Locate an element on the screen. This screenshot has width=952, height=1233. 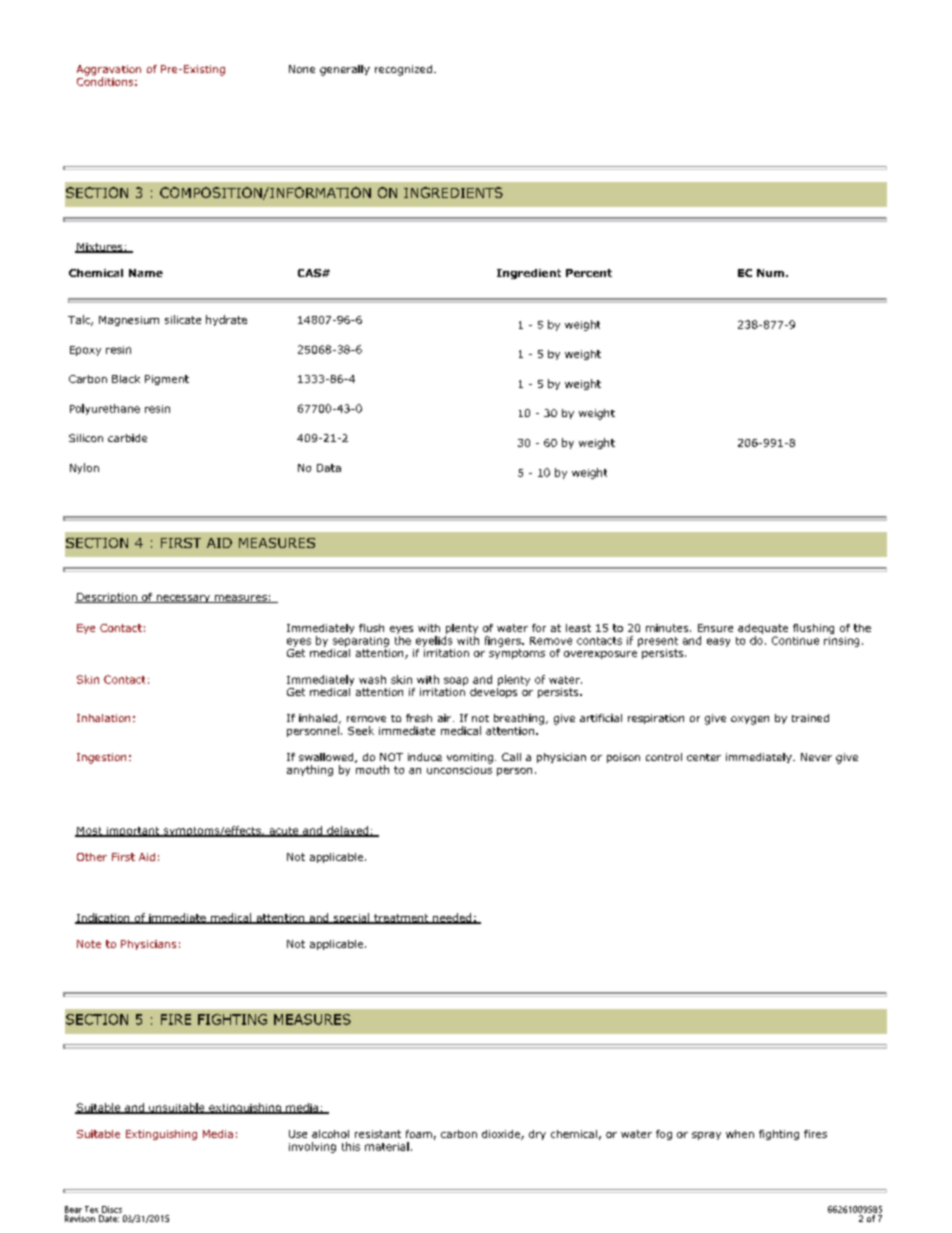
necessary is located at coordinates (183, 599).
